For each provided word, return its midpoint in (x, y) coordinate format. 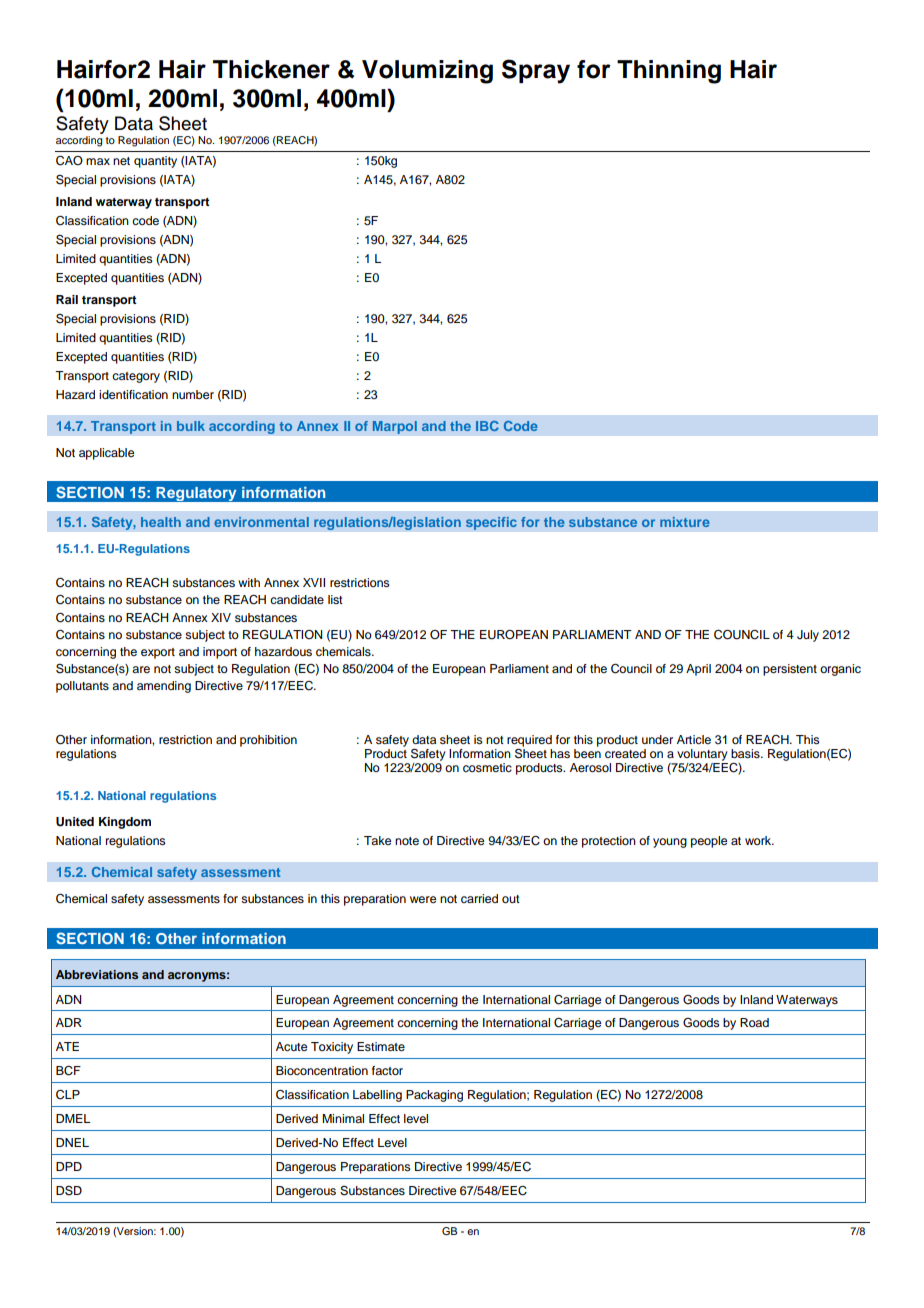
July (808, 636)
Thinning (669, 72)
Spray (536, 71)
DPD (69, 1166)
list (335, 599)
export (158, 653)
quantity (155, 162)
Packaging (434, 1096)
